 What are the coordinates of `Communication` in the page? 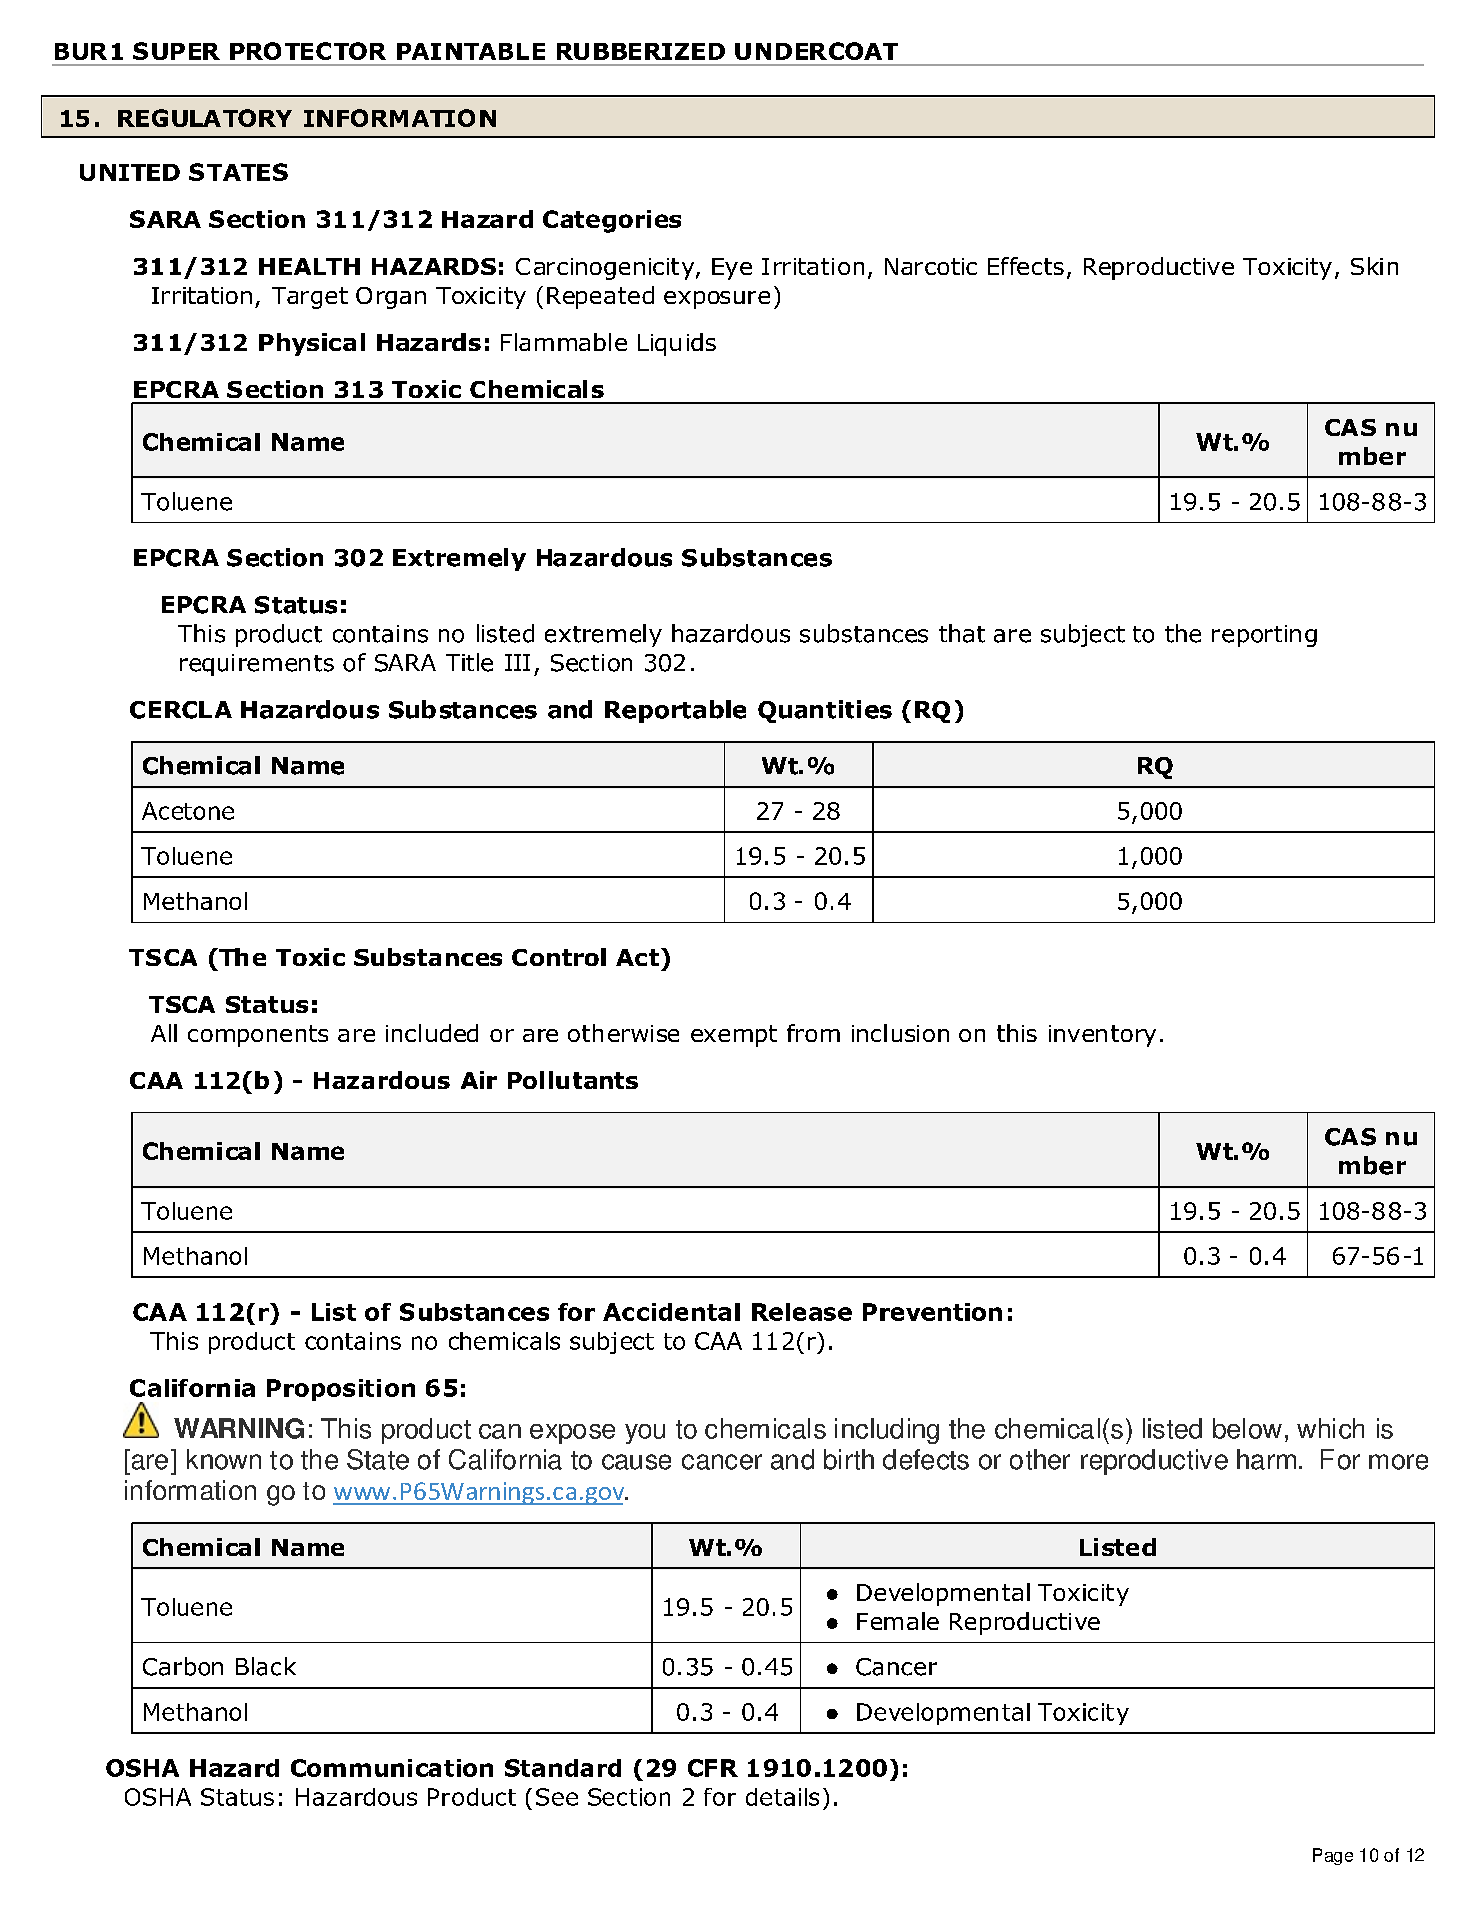 It's located at (392, 1768).
